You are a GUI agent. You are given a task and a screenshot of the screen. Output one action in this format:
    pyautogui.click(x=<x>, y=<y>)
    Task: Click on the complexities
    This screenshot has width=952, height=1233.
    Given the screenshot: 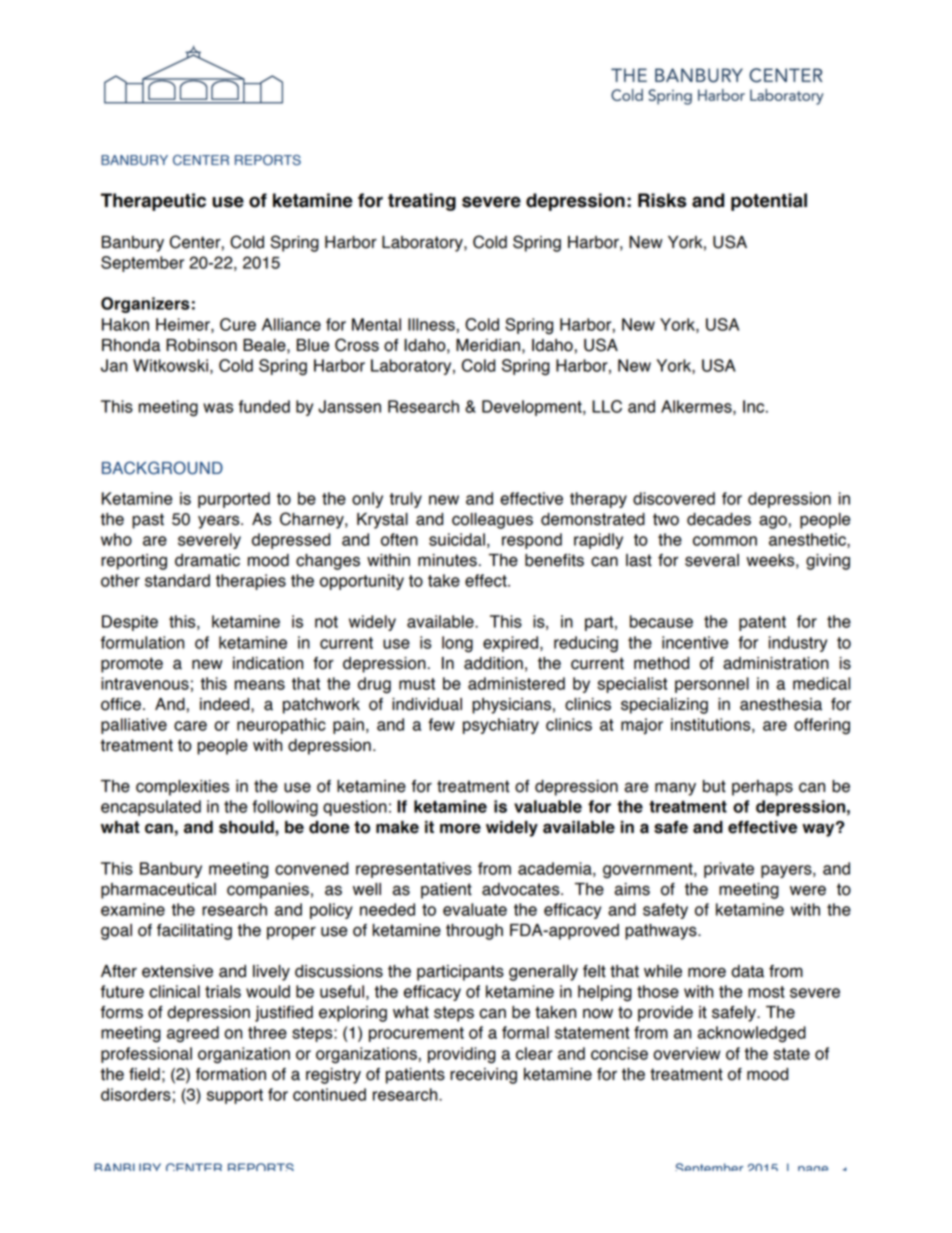 What is the action you would take?
    pyautogui.click(x=182, y=788)
